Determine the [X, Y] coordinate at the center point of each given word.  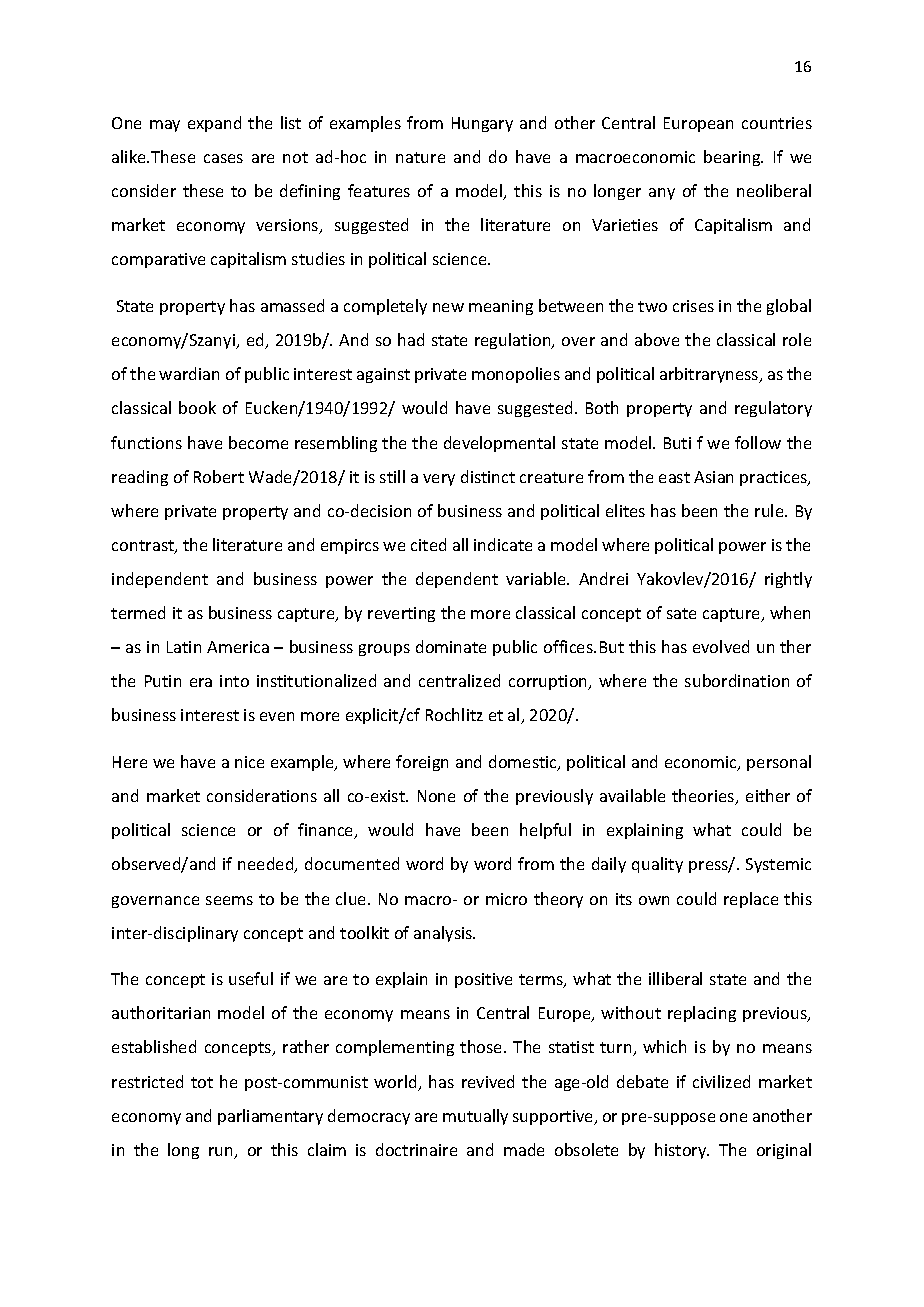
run [222, 1153]
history [682, 1151]
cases [223, 158]
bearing [733, 158]
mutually [475, 1117]
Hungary [482, 124]
